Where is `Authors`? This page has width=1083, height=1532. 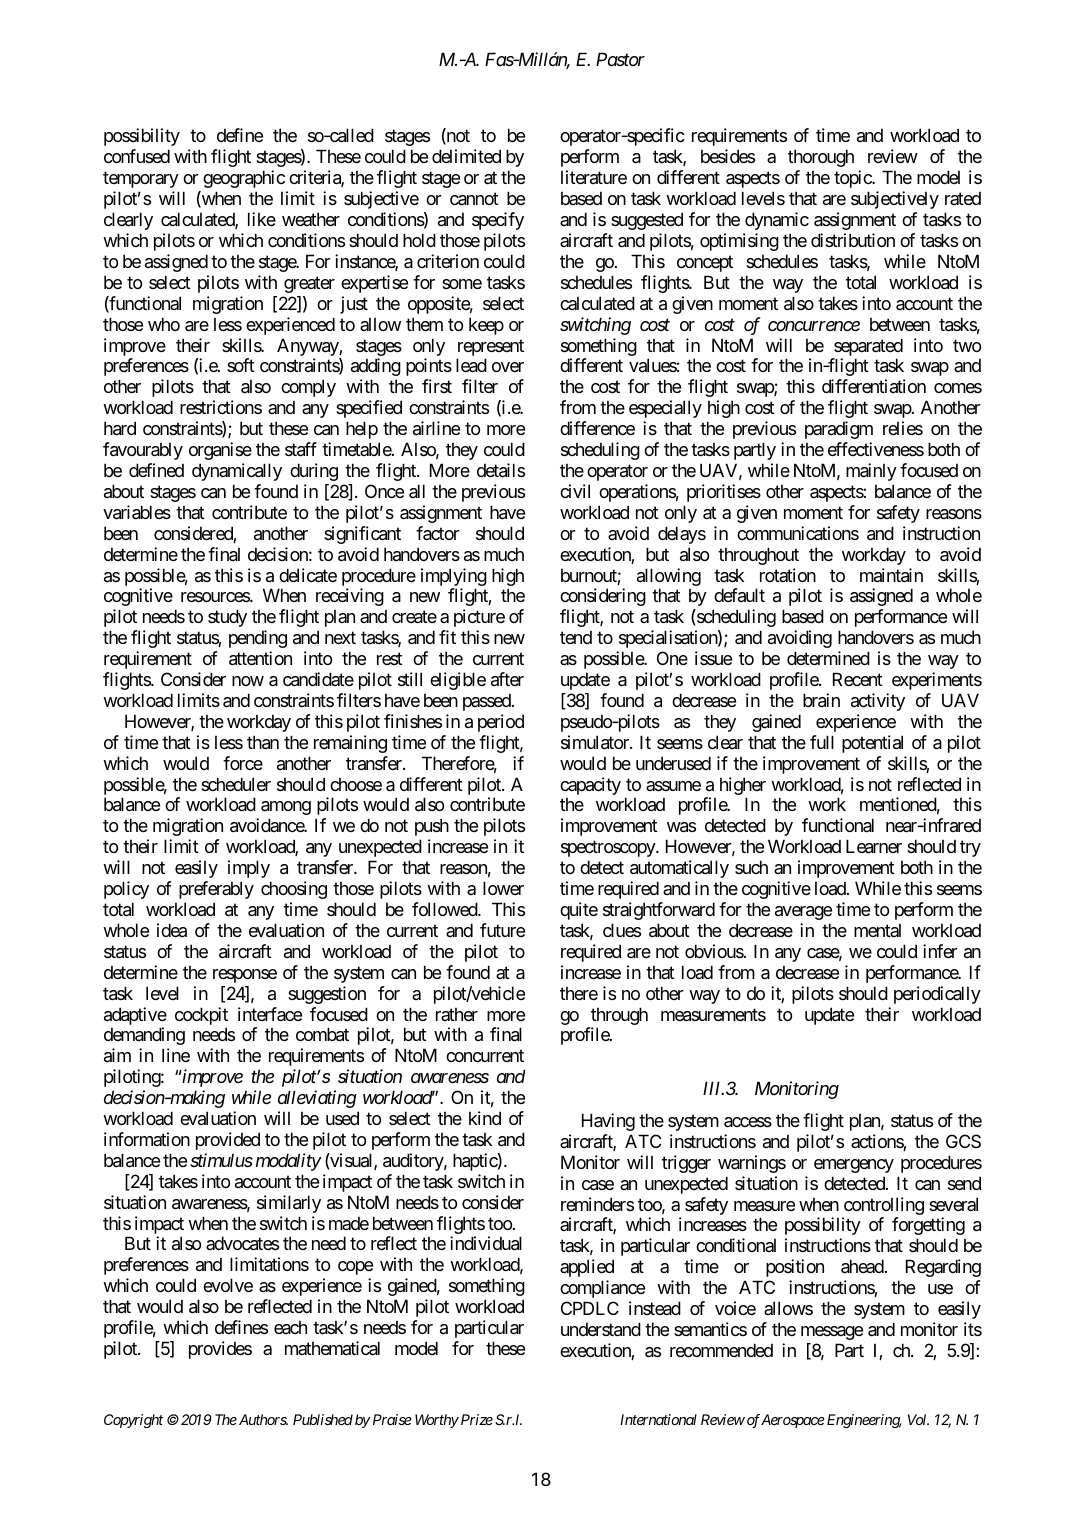 Authors is located at coordinates (262, 1419).
